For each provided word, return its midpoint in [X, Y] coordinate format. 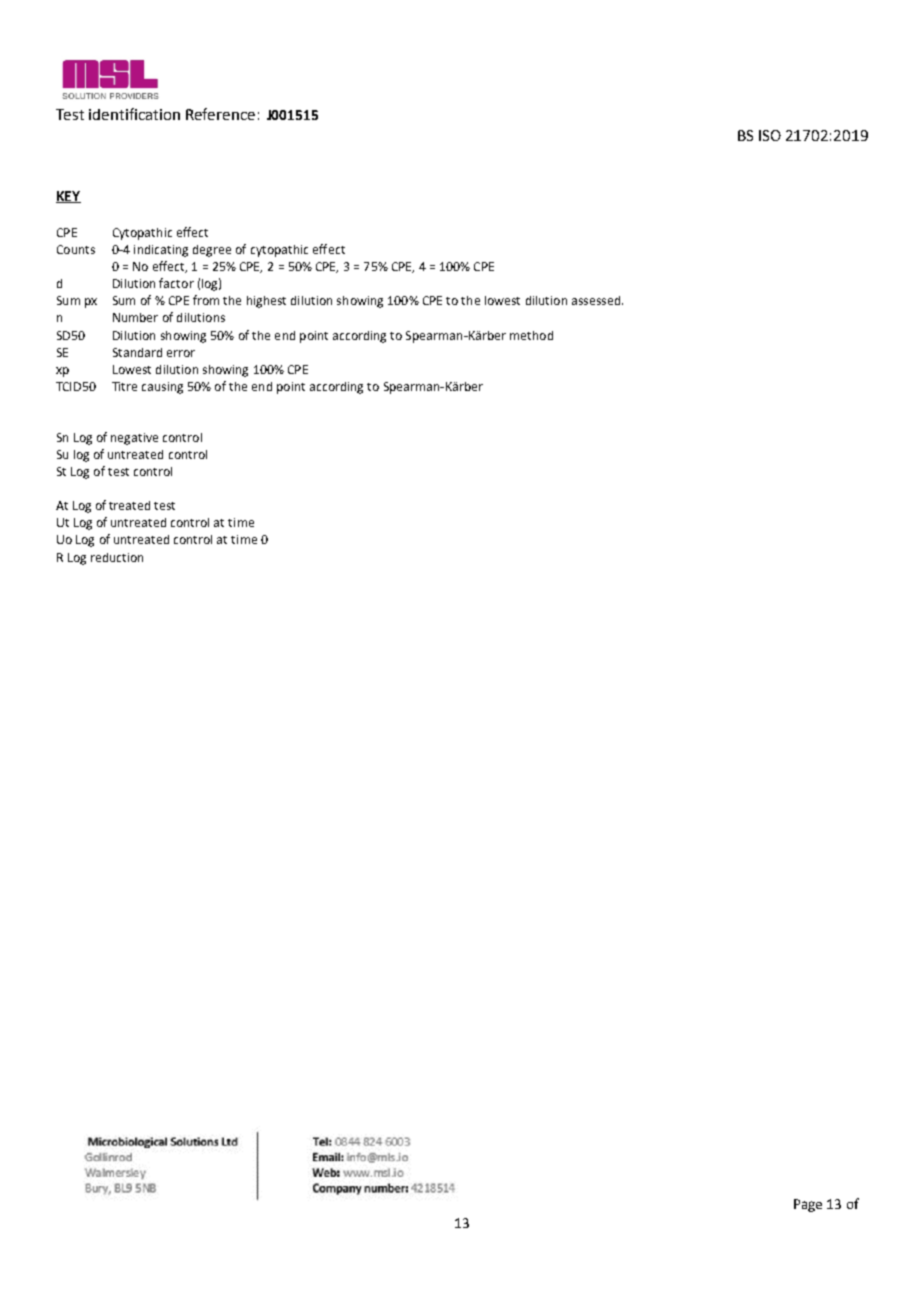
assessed [597, 300]
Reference [220, 114]
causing [162, 388]
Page [808, 1205]
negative [134, 439]
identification [134, 114]
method [531, 335]
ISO [770, 135]
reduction [117, 557]
